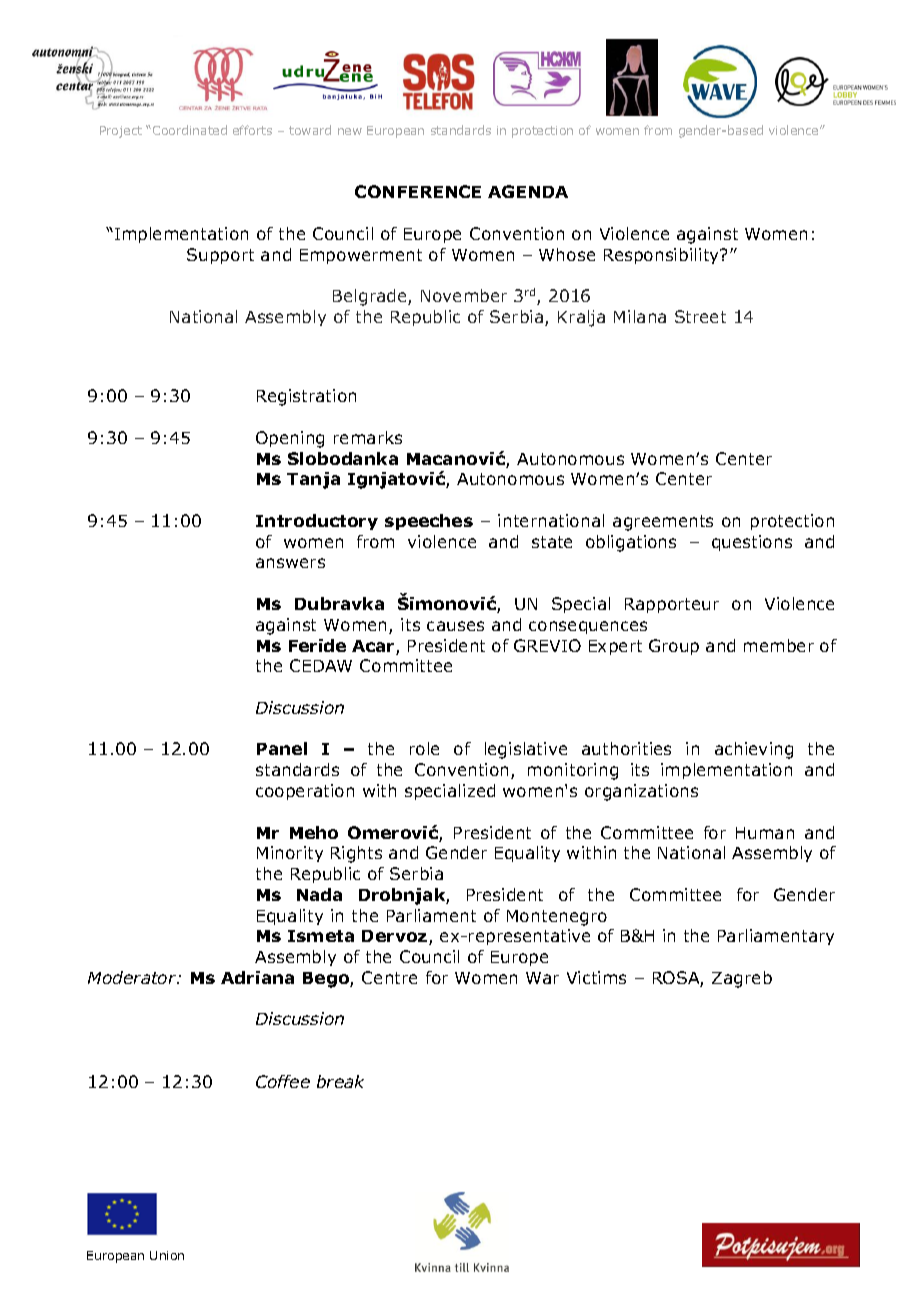 Image resolution: width=924 pixels, height=1308 pixels. I want to click on Responsibility, so click(663, 256).
